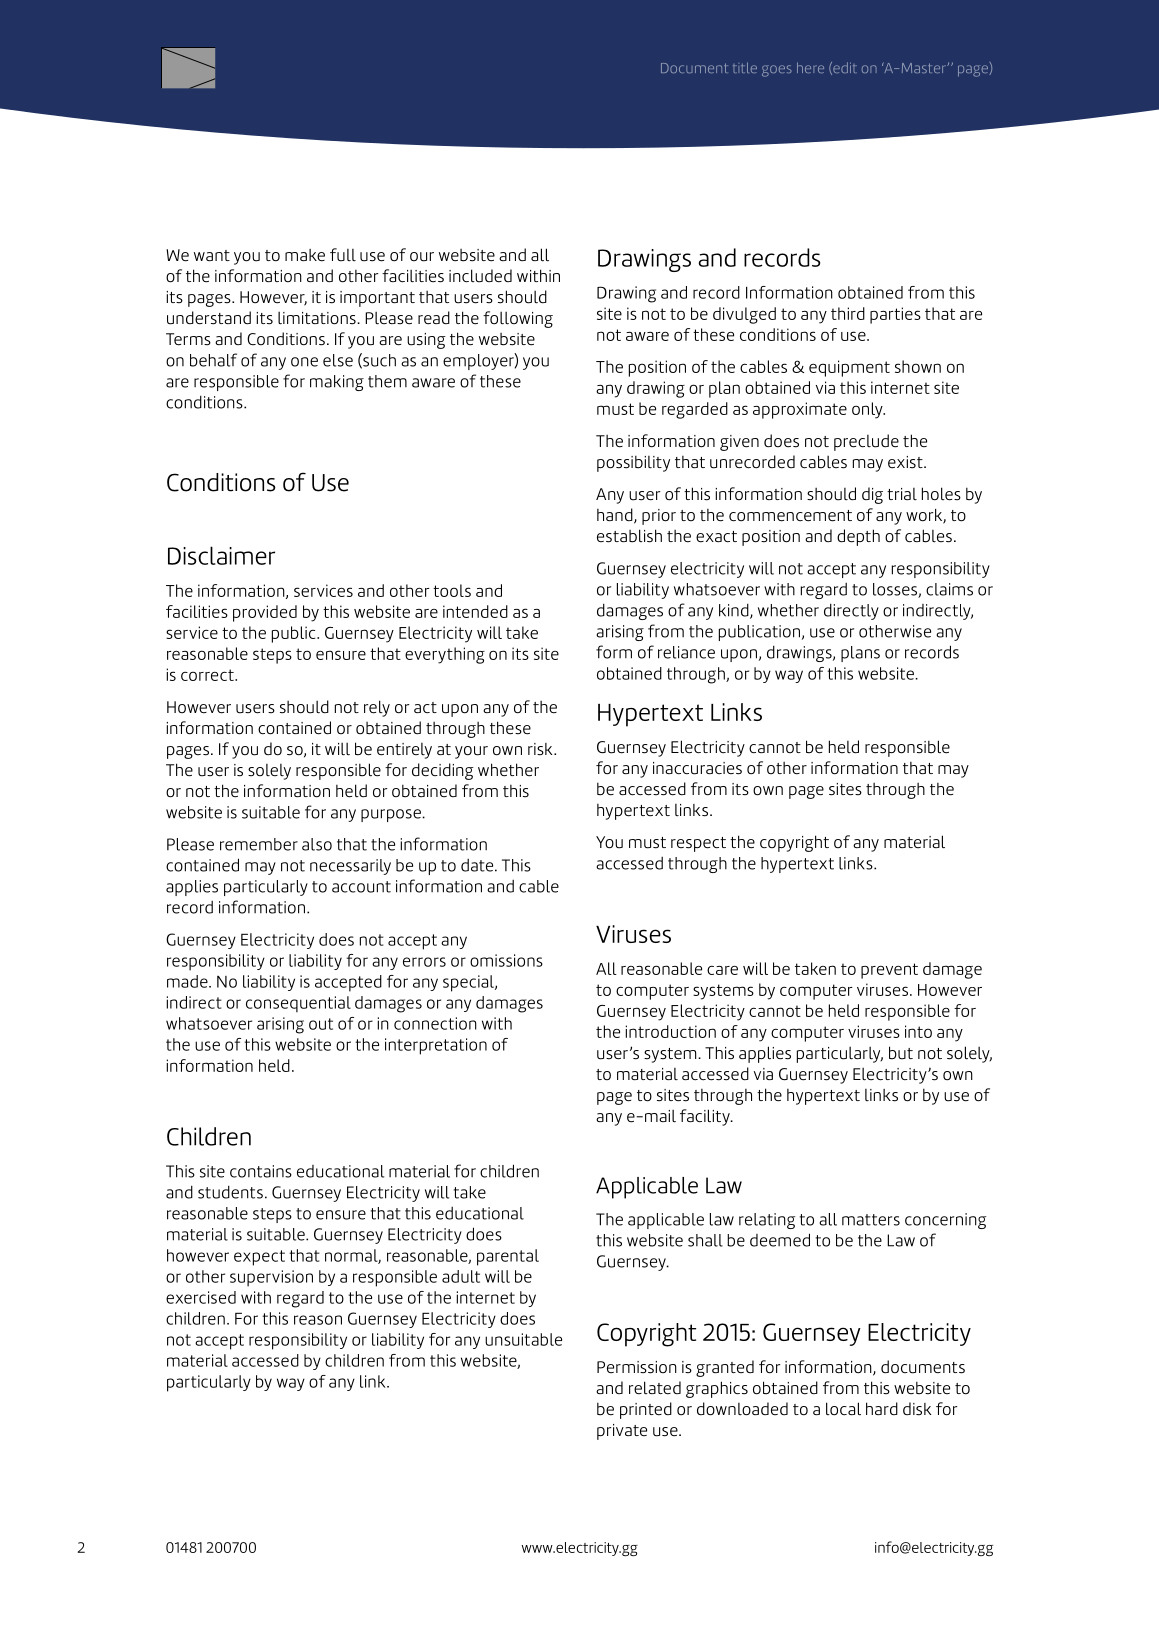  I want to click on private, so click(622, 1432).
